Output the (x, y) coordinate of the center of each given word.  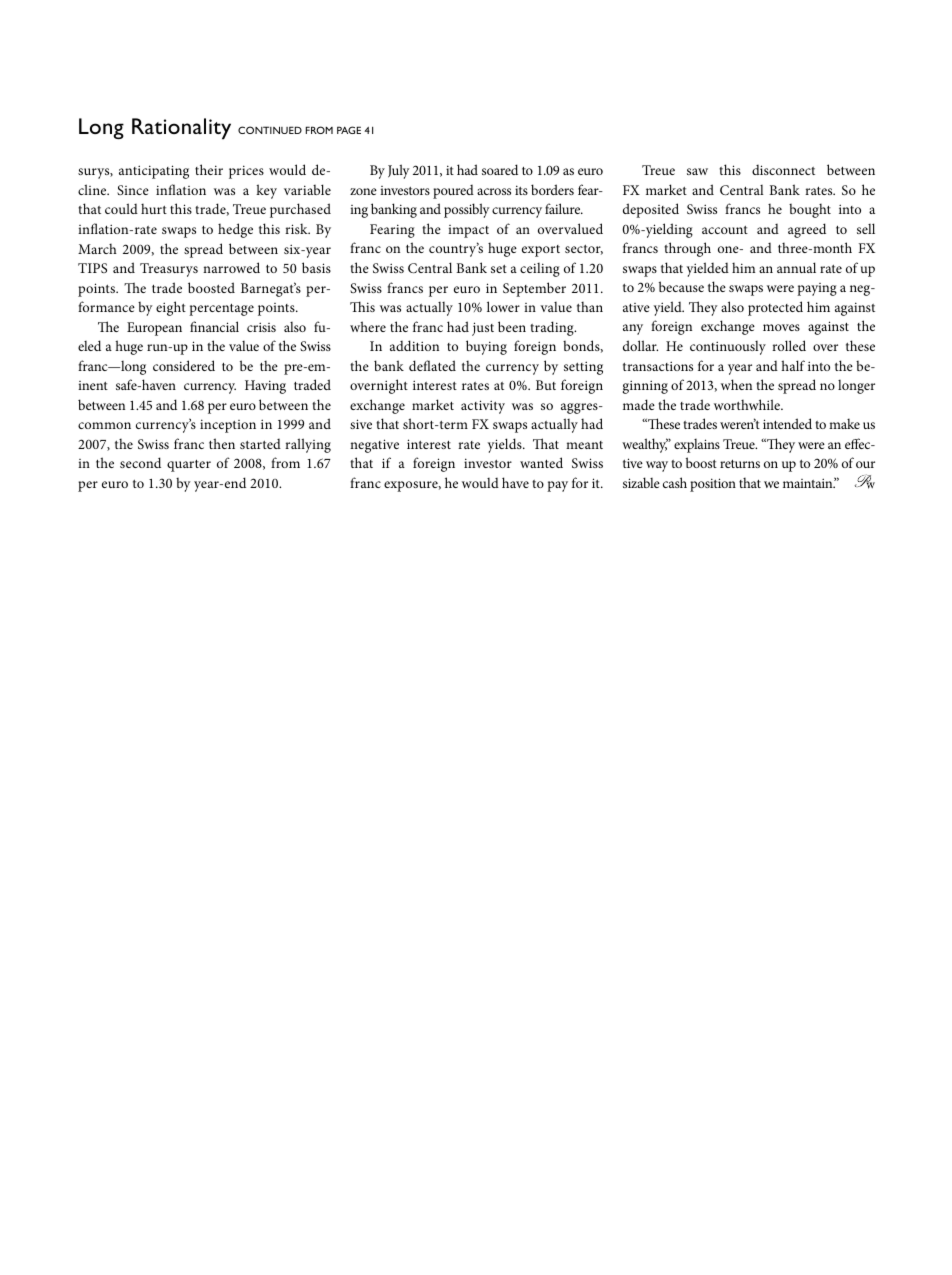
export (541, 251)
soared (500, 169)
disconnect (783, 170)
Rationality (181, 129)
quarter (189, 466)
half (793, 365)
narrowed (231, 267)
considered (184, 365)
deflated (432, 365)
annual (796, 267)
